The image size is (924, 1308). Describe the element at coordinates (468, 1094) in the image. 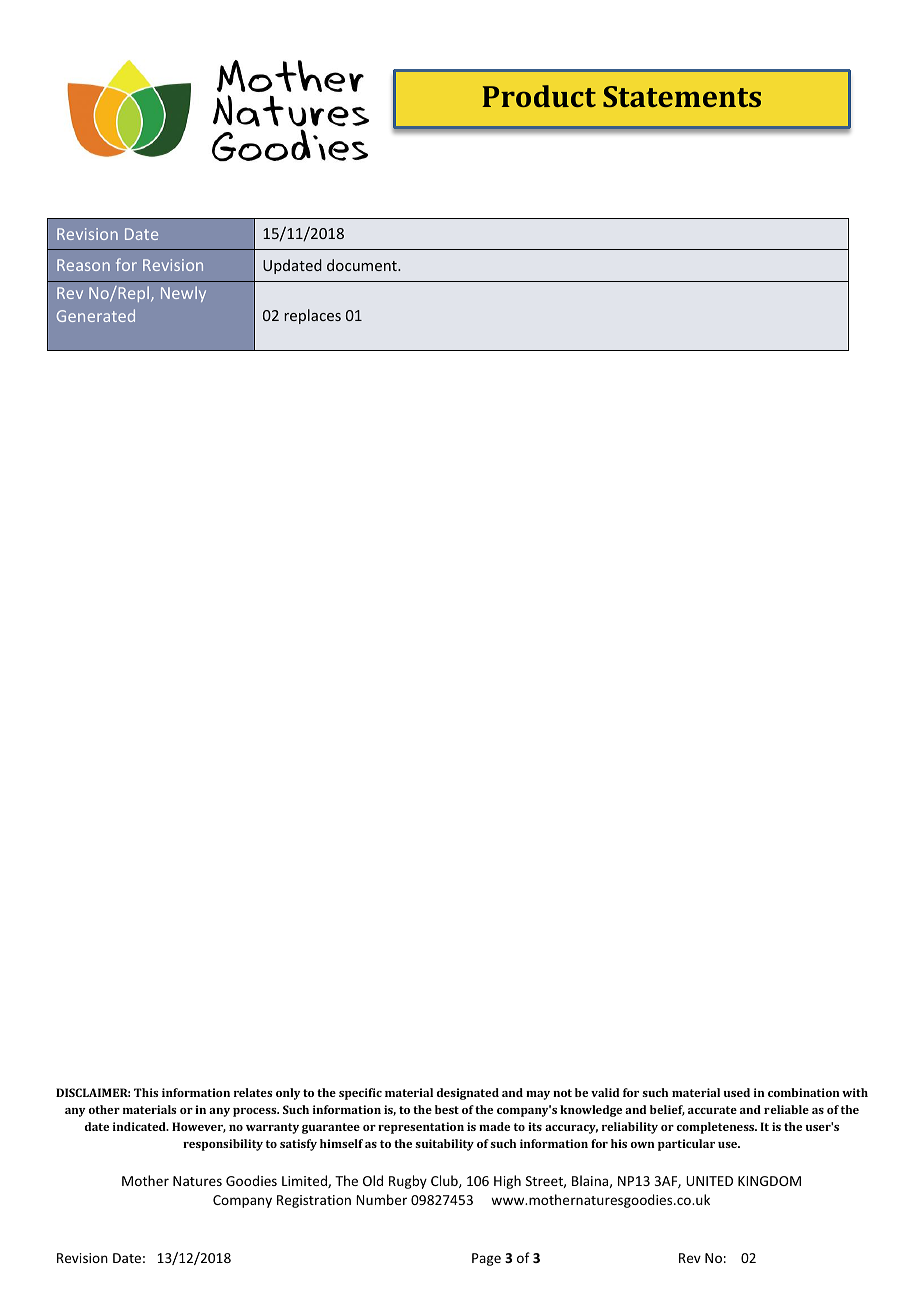

I see `designated` at that location.
